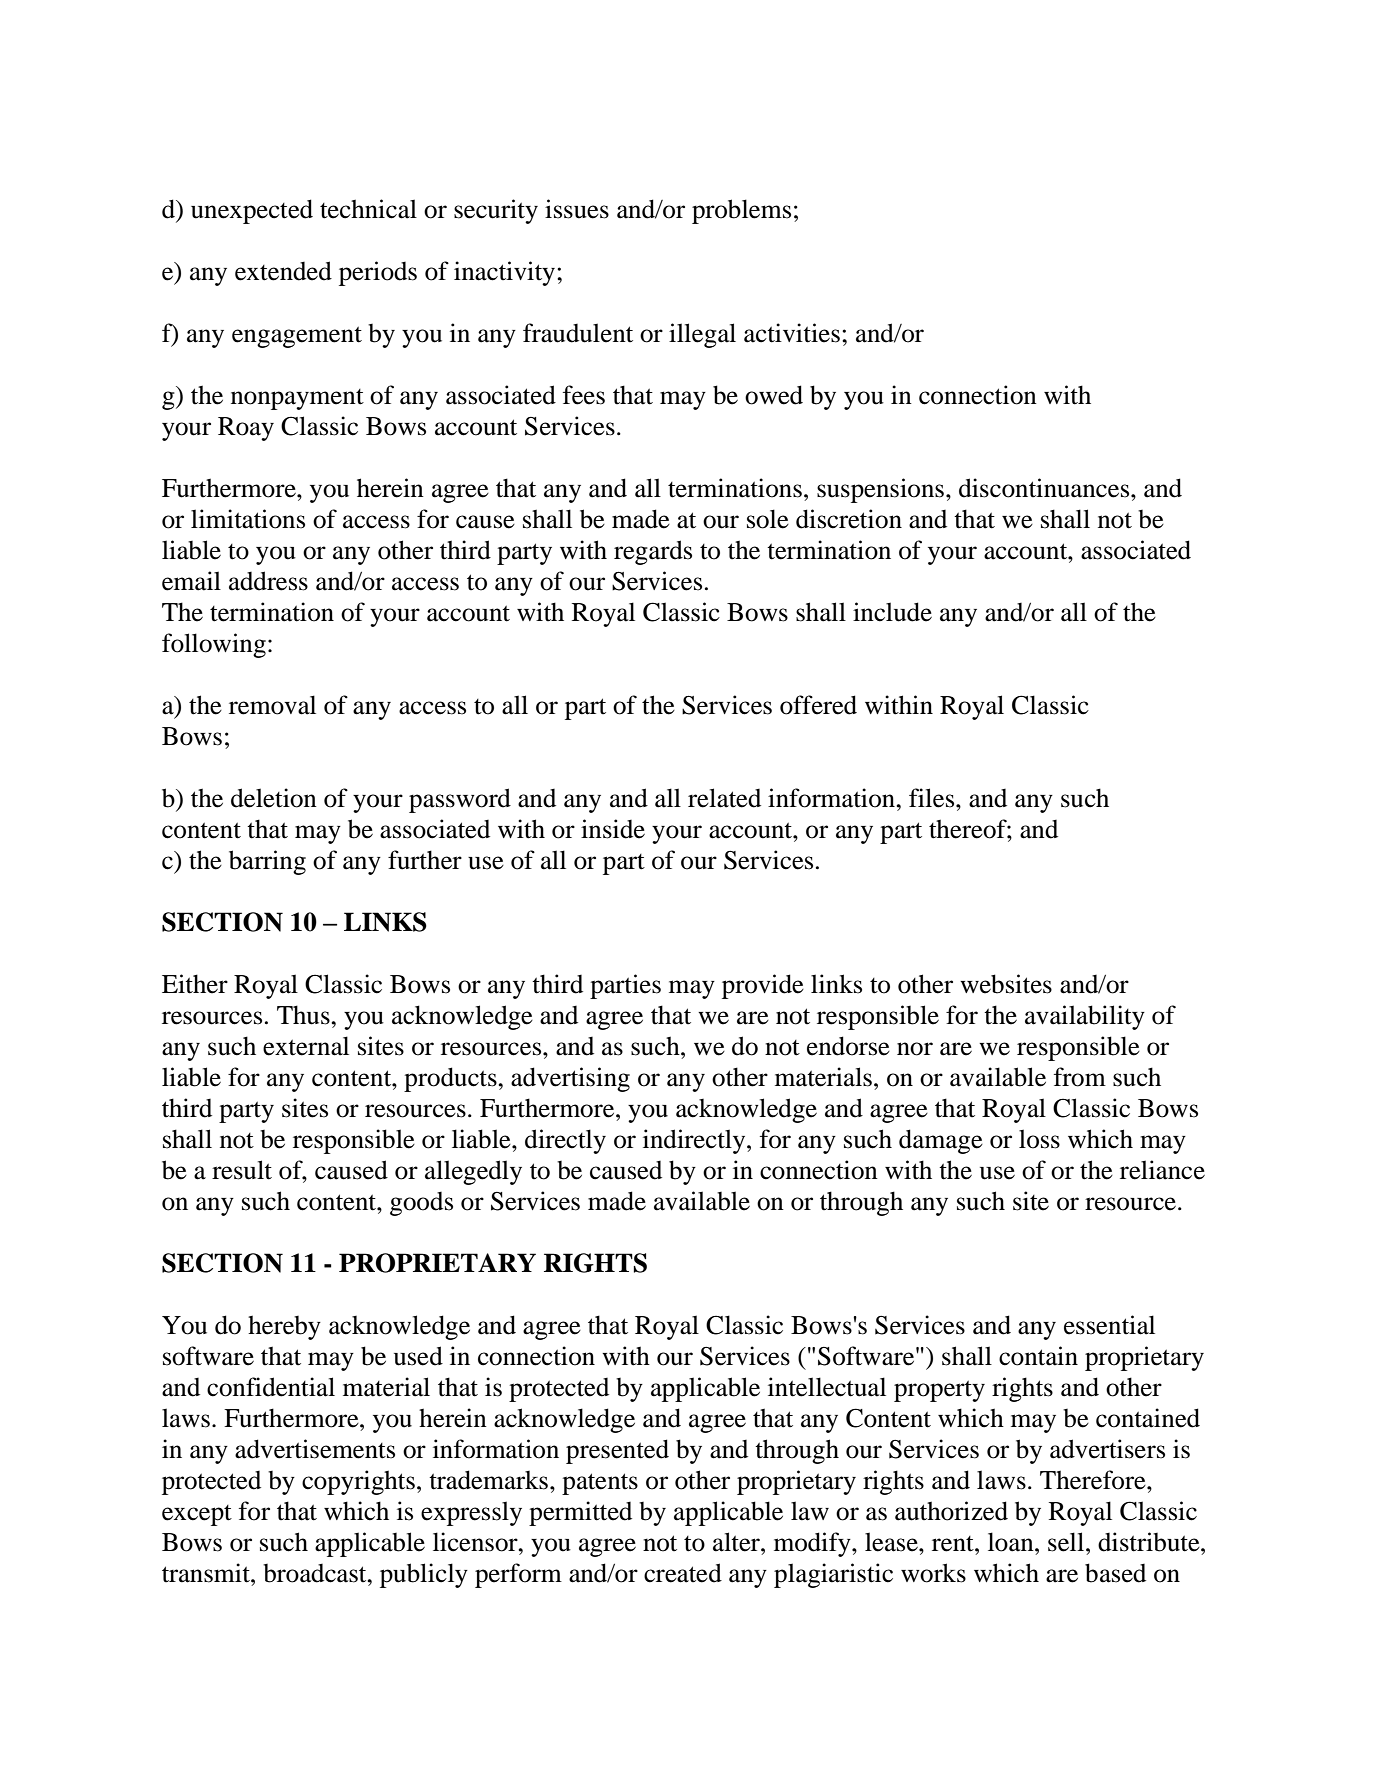  What do you see at coordinates (272, 705) in the screenshot?
I see `removal` at bounding box center [272, 705].
